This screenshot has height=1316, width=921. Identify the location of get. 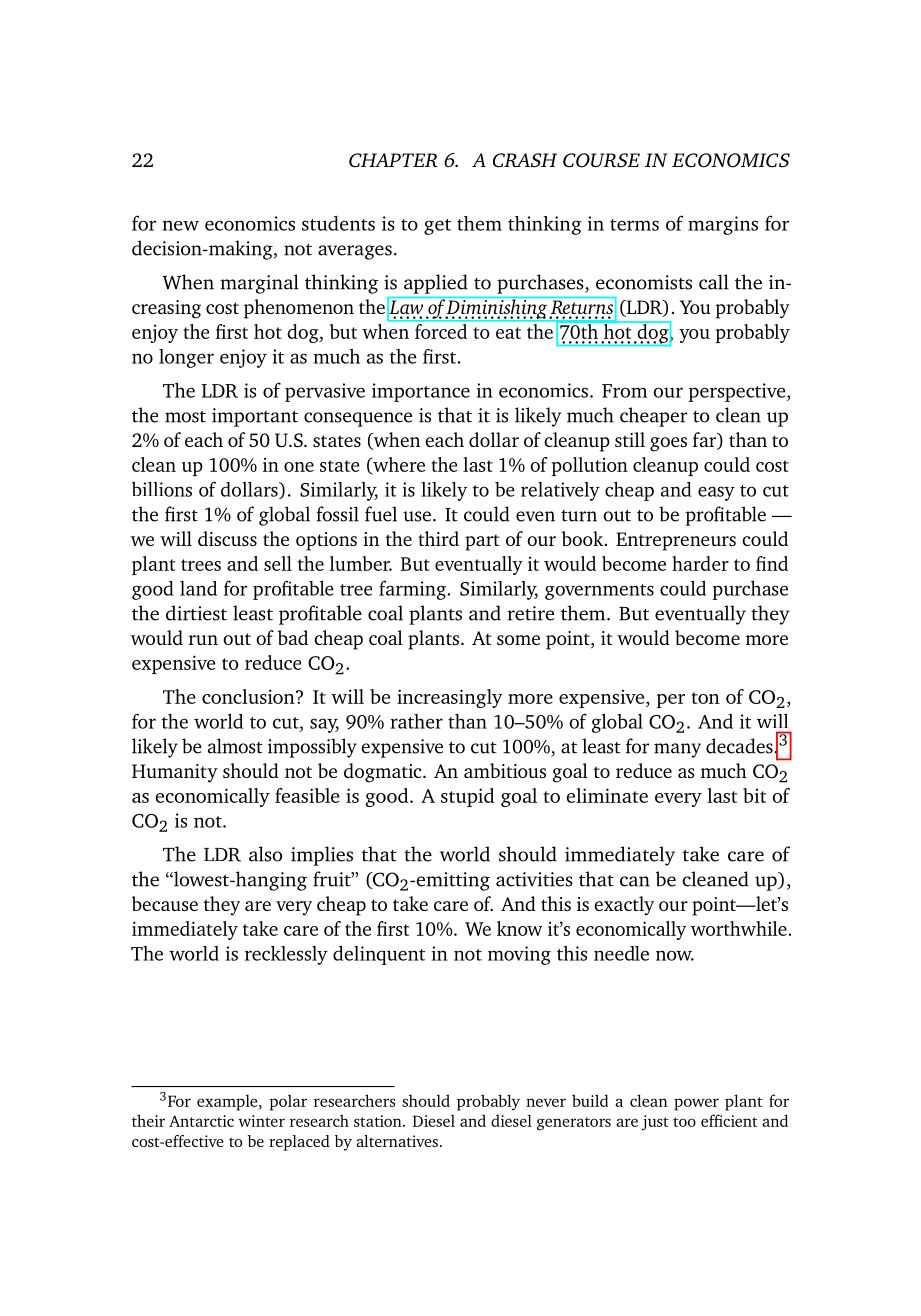
(437, 227).
